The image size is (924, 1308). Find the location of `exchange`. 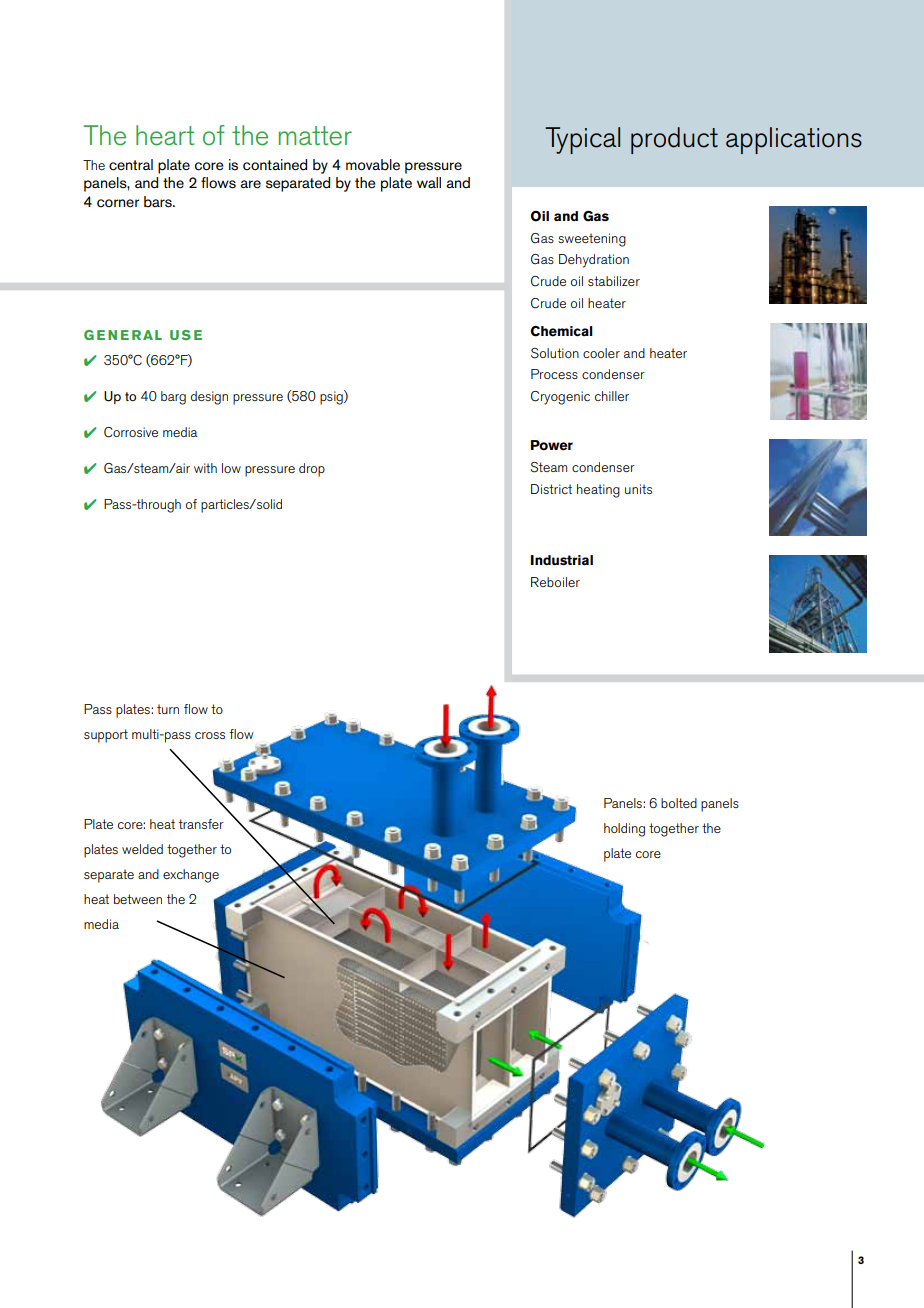

exchange is located at coordinates (191, 876).
